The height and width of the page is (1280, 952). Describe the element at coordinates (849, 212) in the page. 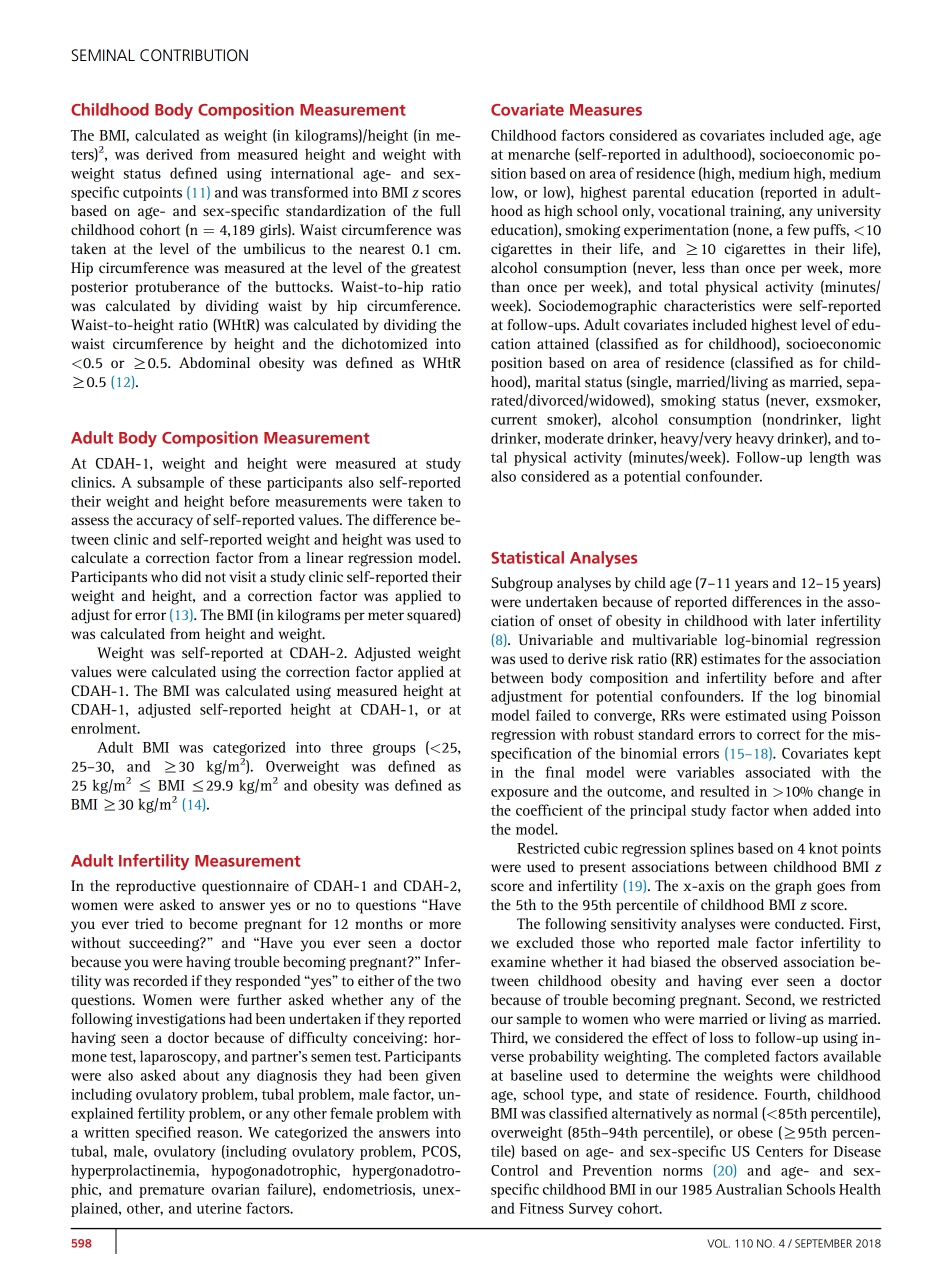

I see `university` at that location.
